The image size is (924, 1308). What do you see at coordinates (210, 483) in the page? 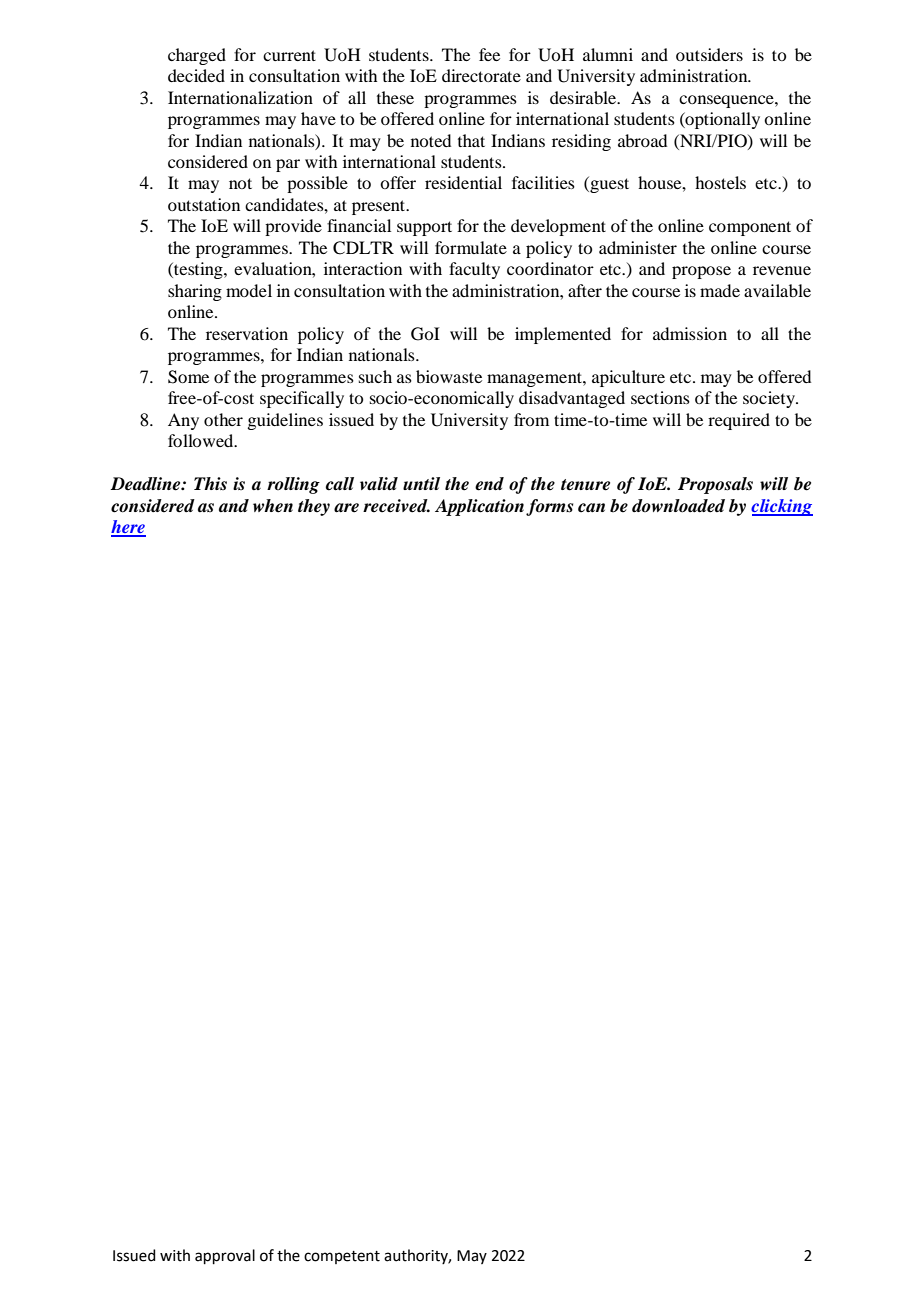
I see `This` at bounding box center [210, 483].
